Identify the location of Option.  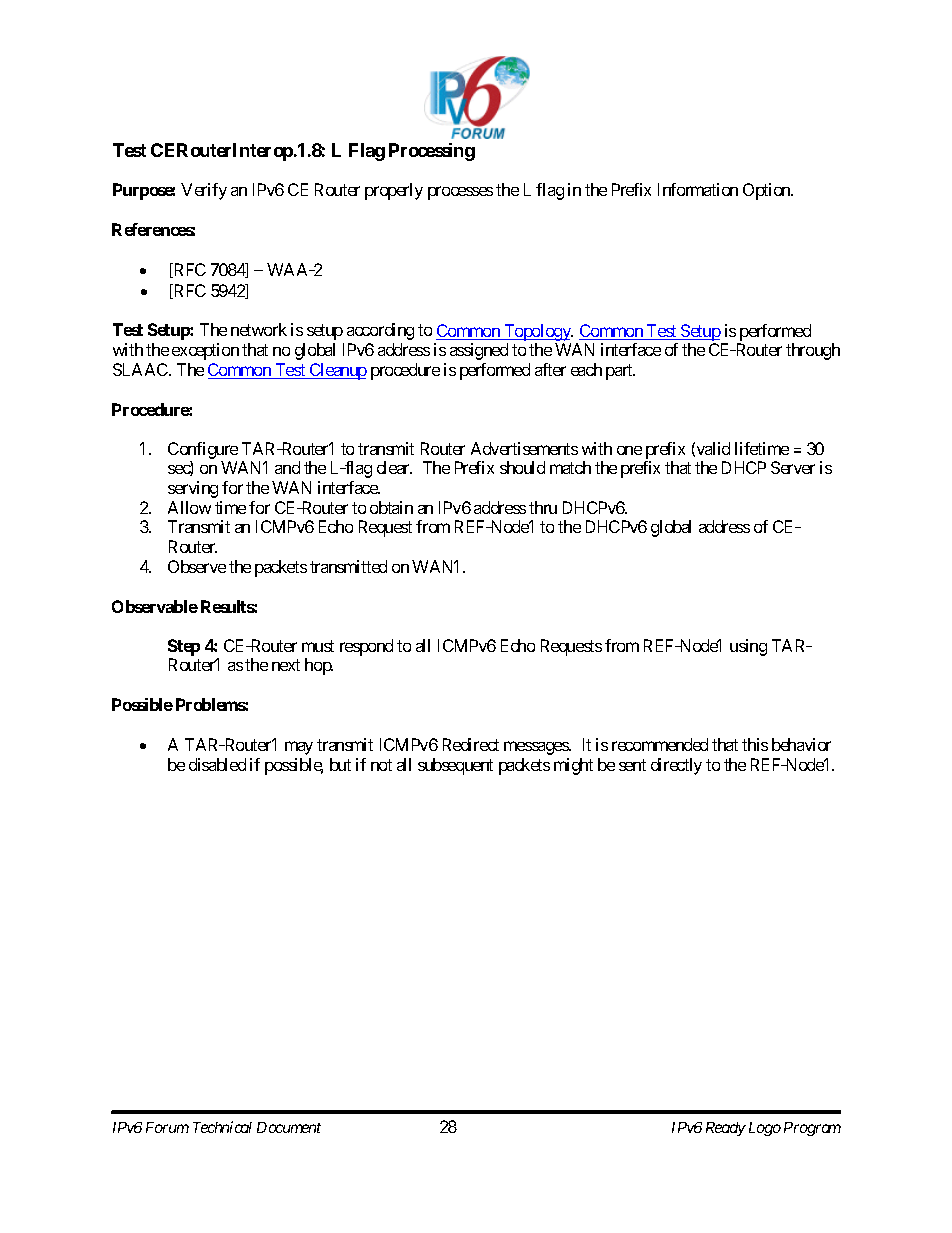
(768, 191).
